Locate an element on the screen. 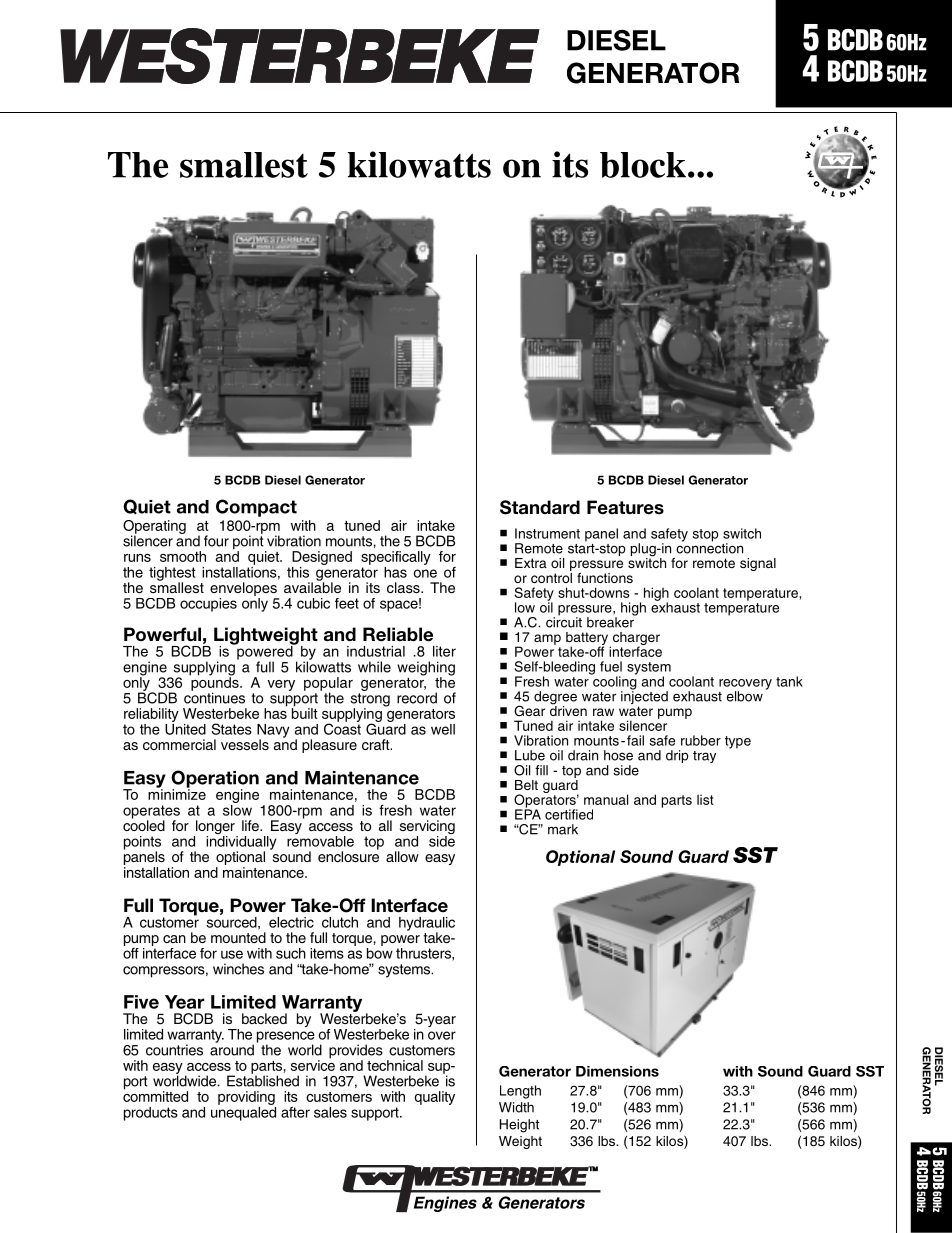  Features is located at coordinates (625, 507).
